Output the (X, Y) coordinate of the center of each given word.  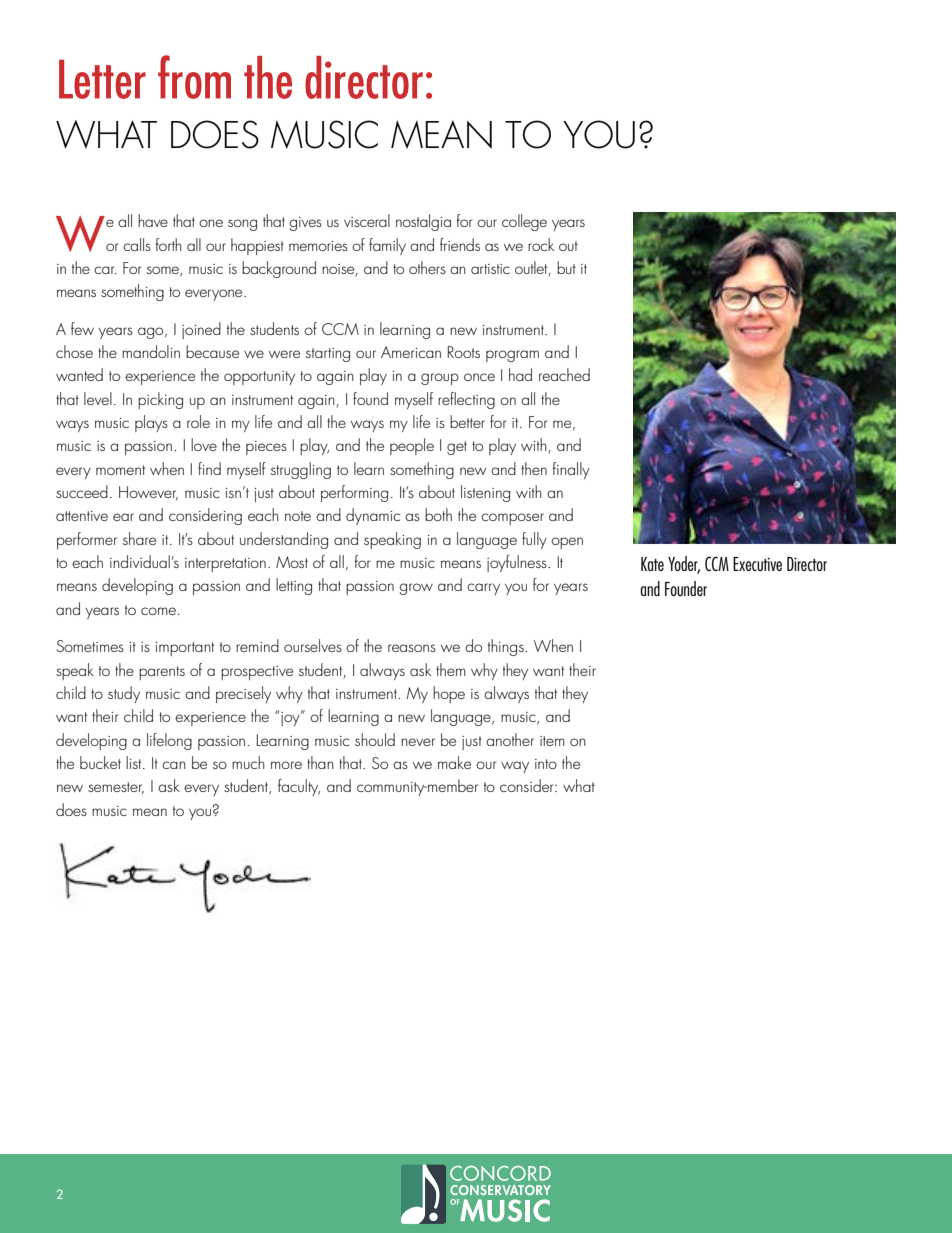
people (412, 446)
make (454, 762)
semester (116, 788)
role (198, 421)
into (546, 764)
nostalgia (423, 222)
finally (571, 470)
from (194, 77)
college (524, 222)
